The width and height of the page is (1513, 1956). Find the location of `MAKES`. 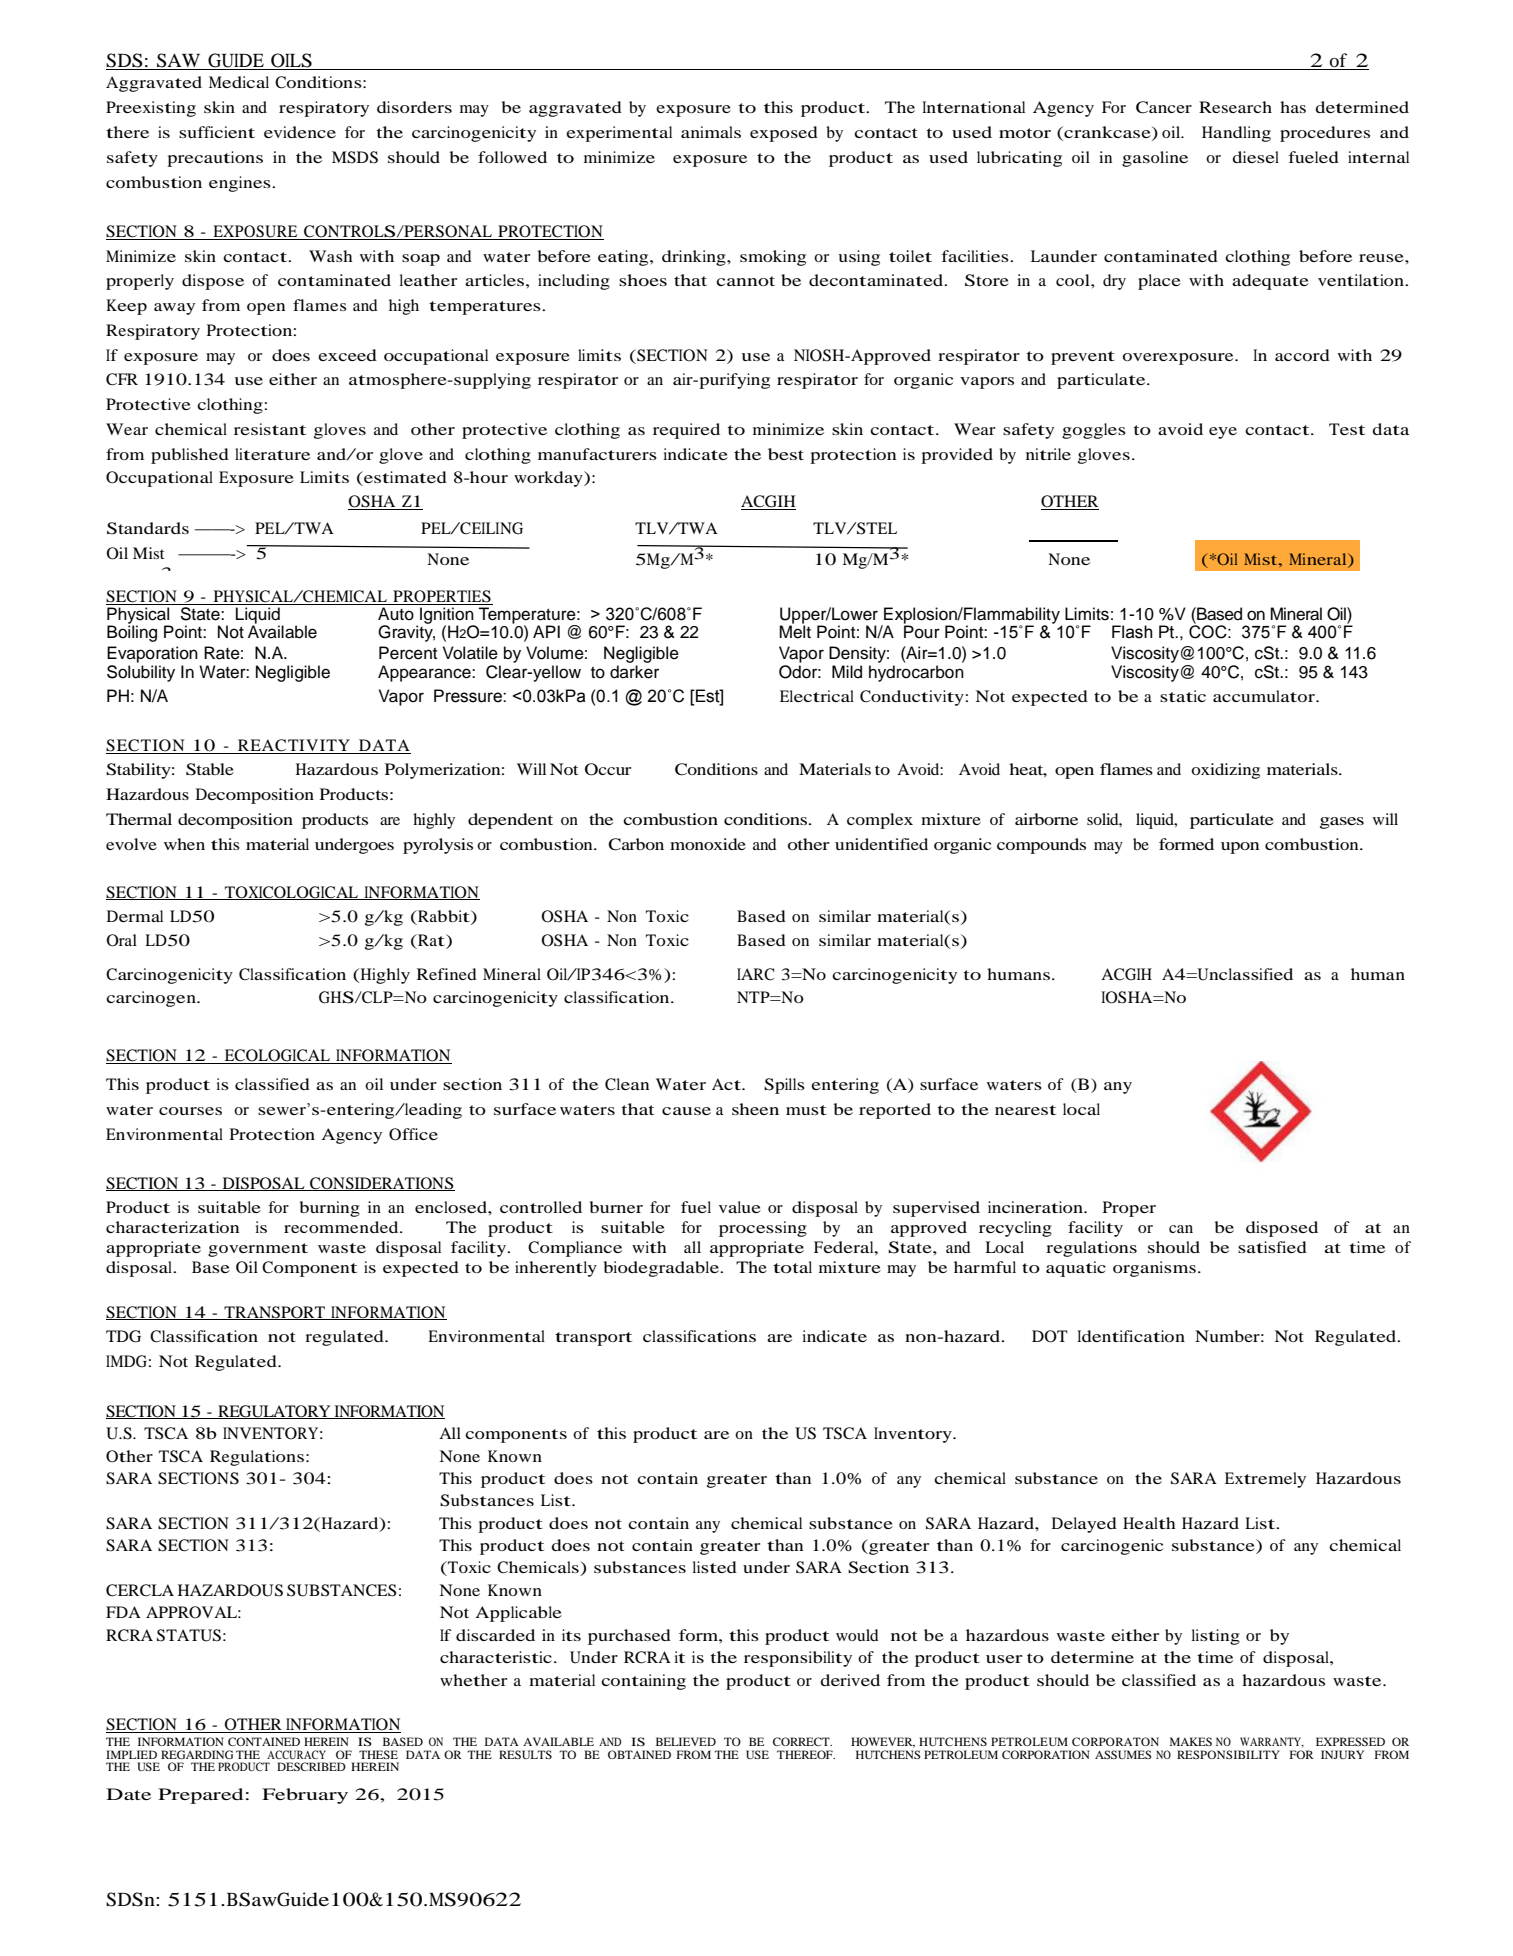

MAKES is located at coordinates (1191, 1741).
